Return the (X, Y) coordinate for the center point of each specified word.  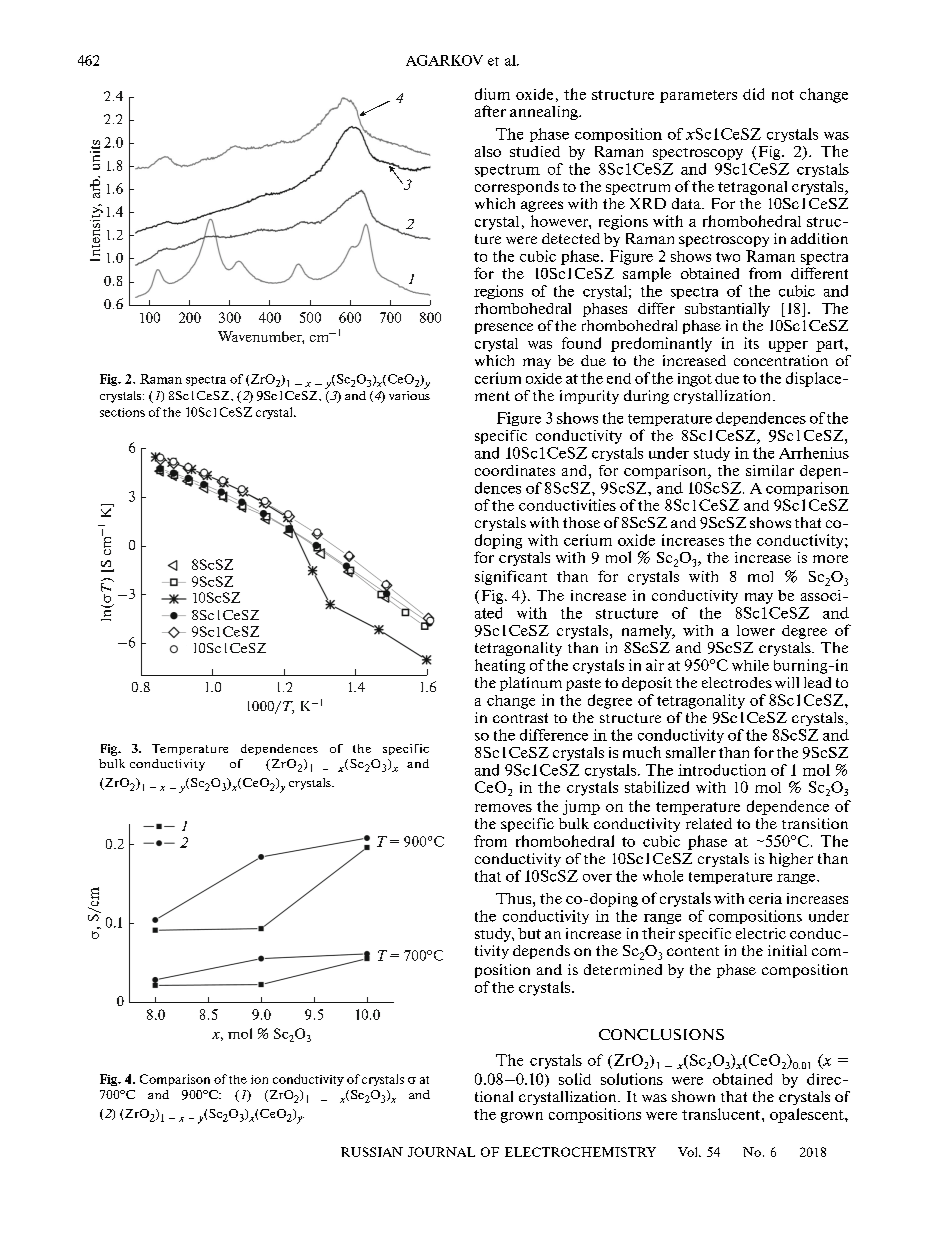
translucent (722, 1114)
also (488, 151)
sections (122, 412)
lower (756, 630)
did (753, 94)
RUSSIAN (372, 1152)
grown (522, 1117)
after (490, 111)
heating (500, 666)
